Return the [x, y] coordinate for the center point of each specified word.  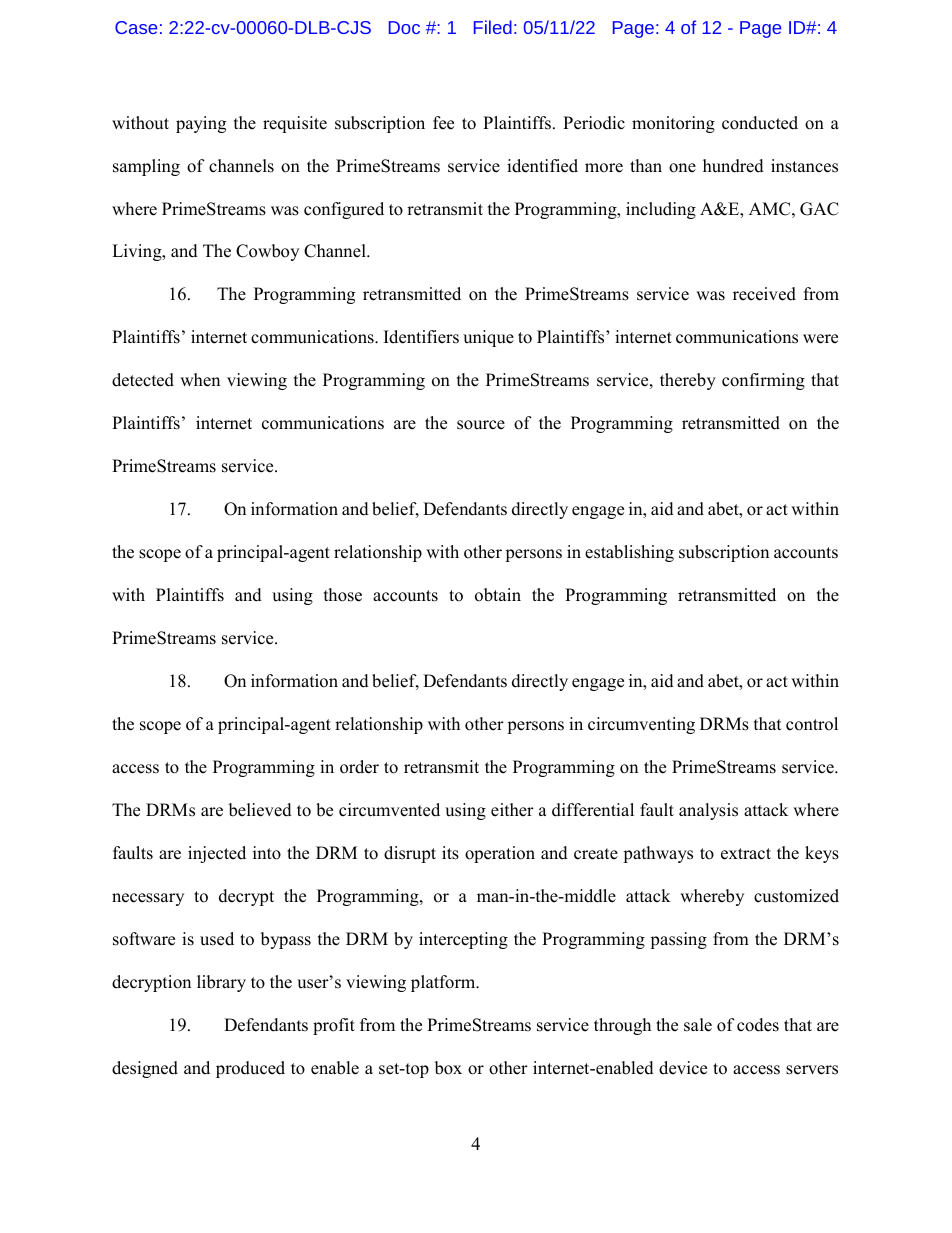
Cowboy [267, 252]
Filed [493, 27]
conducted [760, 123]
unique [488, 338]
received [764, 294]
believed [260, 810]
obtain [498, 595]
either [512, 810]
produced [250, 1069]
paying [201, 124]
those [343, 595]
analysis [708, 811]
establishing [629, 553]
